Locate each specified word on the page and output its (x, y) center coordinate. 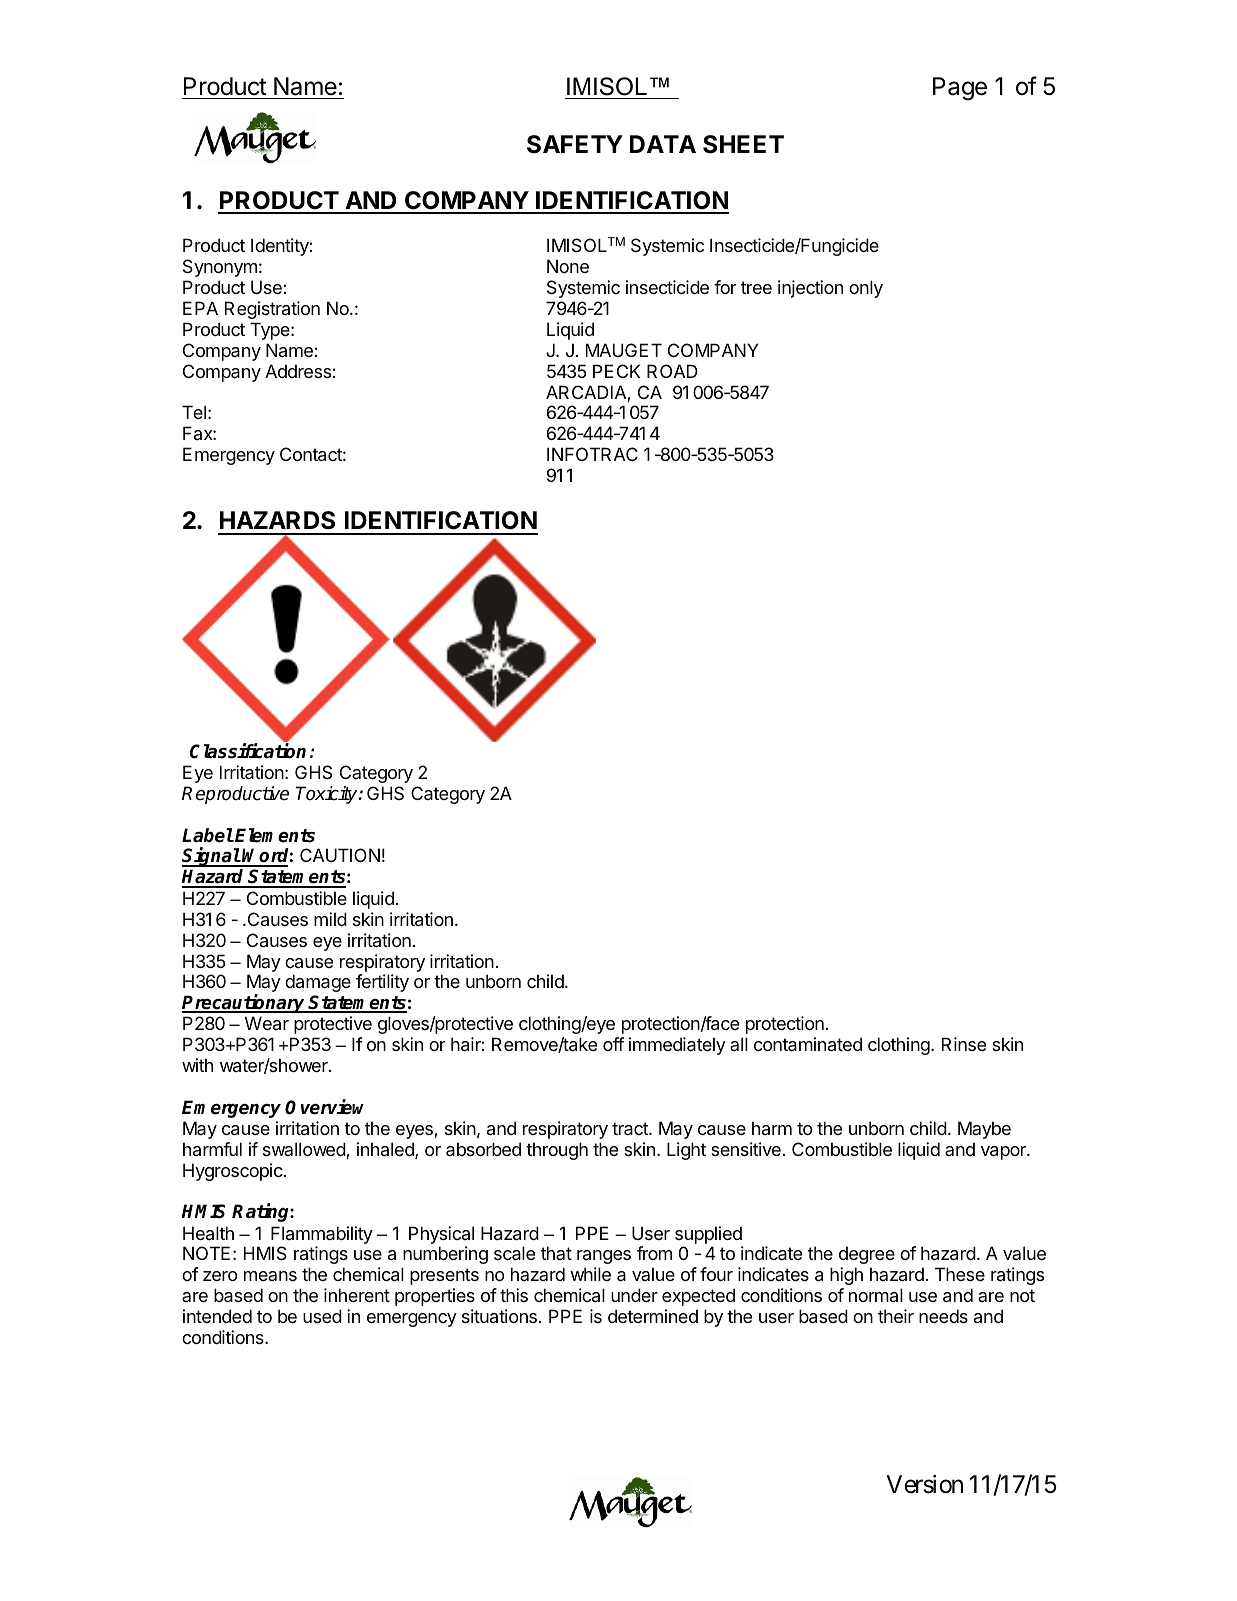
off (613, 1044)
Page (960, 89)
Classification (248, 751)
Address (298, 371)
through (557, 1151)
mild (330, 919)
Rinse (964, 1044)
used (322, 1316)
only (866, 289)
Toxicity (328, 795)
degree (867, 1255)
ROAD (672, 371)
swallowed (305, 1150)
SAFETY (575, 144)
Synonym (220, 268)
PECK (616, 371)
